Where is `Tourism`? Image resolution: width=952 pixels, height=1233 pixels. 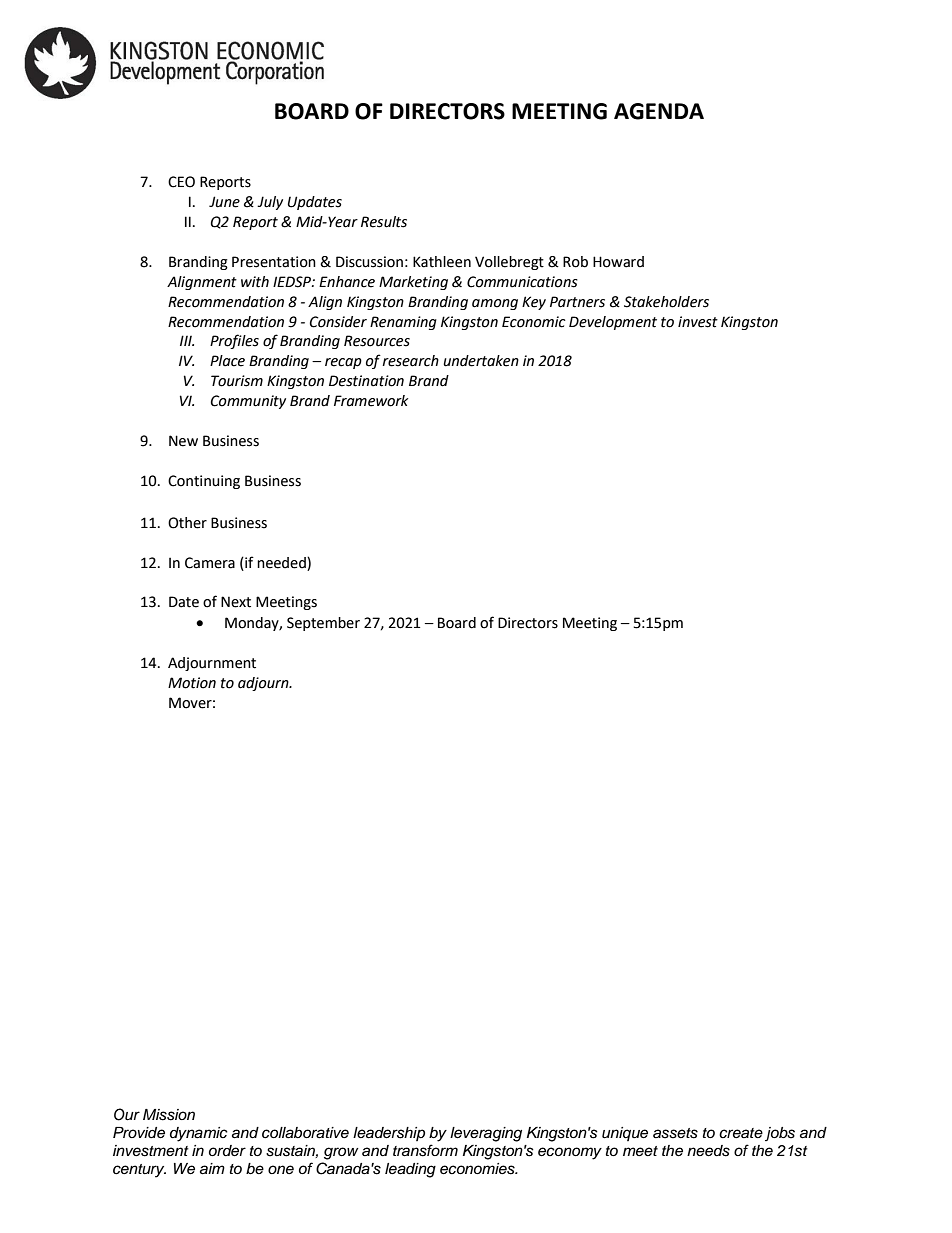
Tourism is located at coordinates (237, 381).
